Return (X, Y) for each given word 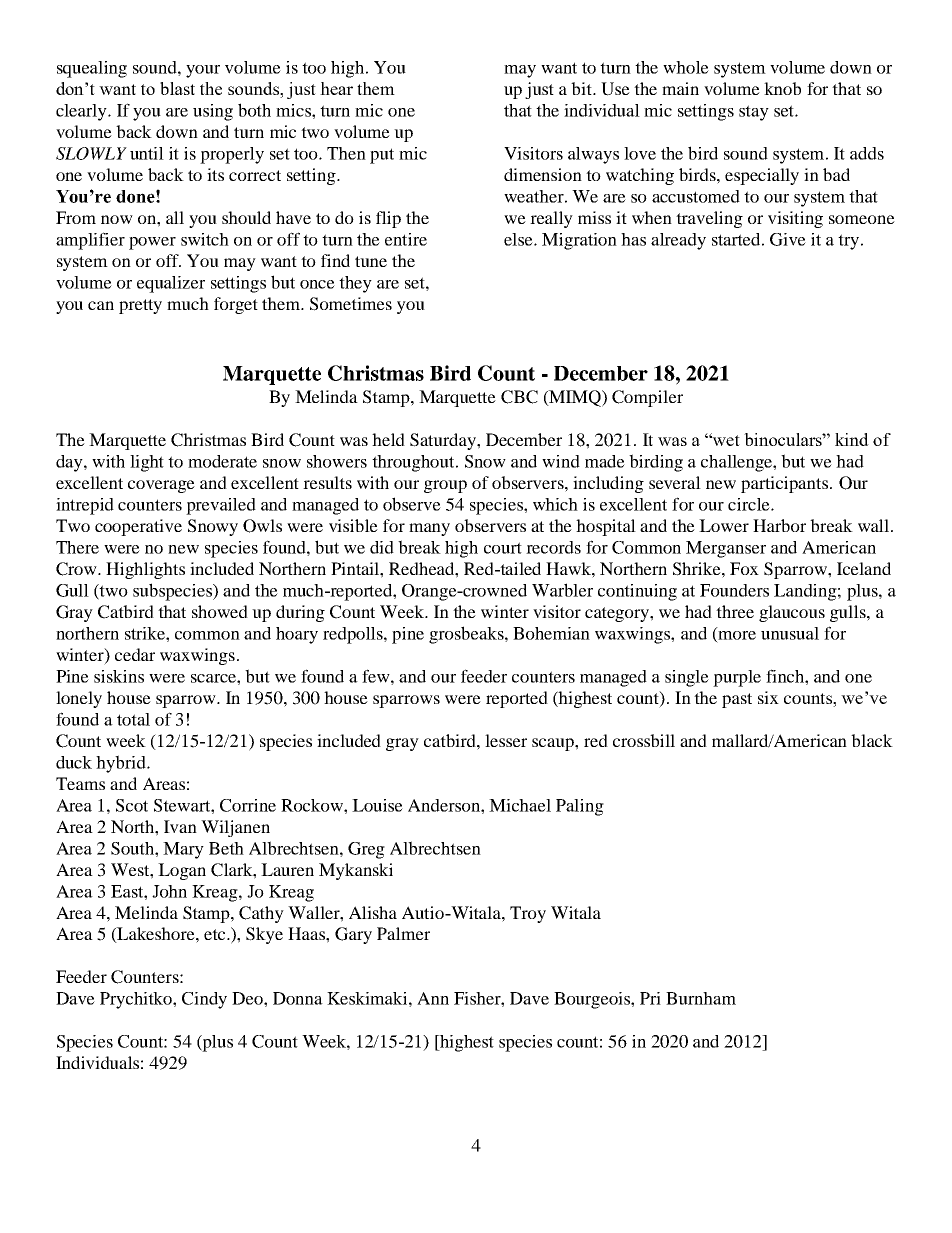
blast (177, 88)
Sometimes (351, 304)
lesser (506, 740)
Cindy (204, 1000)
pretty (140, 306)
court (503, 548)
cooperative (138, 527)
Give (788, 239)
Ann (433, 998)
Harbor (779, 525)
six (768, 697)
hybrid (122, 764)
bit (582, 88)
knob (782, 88)
